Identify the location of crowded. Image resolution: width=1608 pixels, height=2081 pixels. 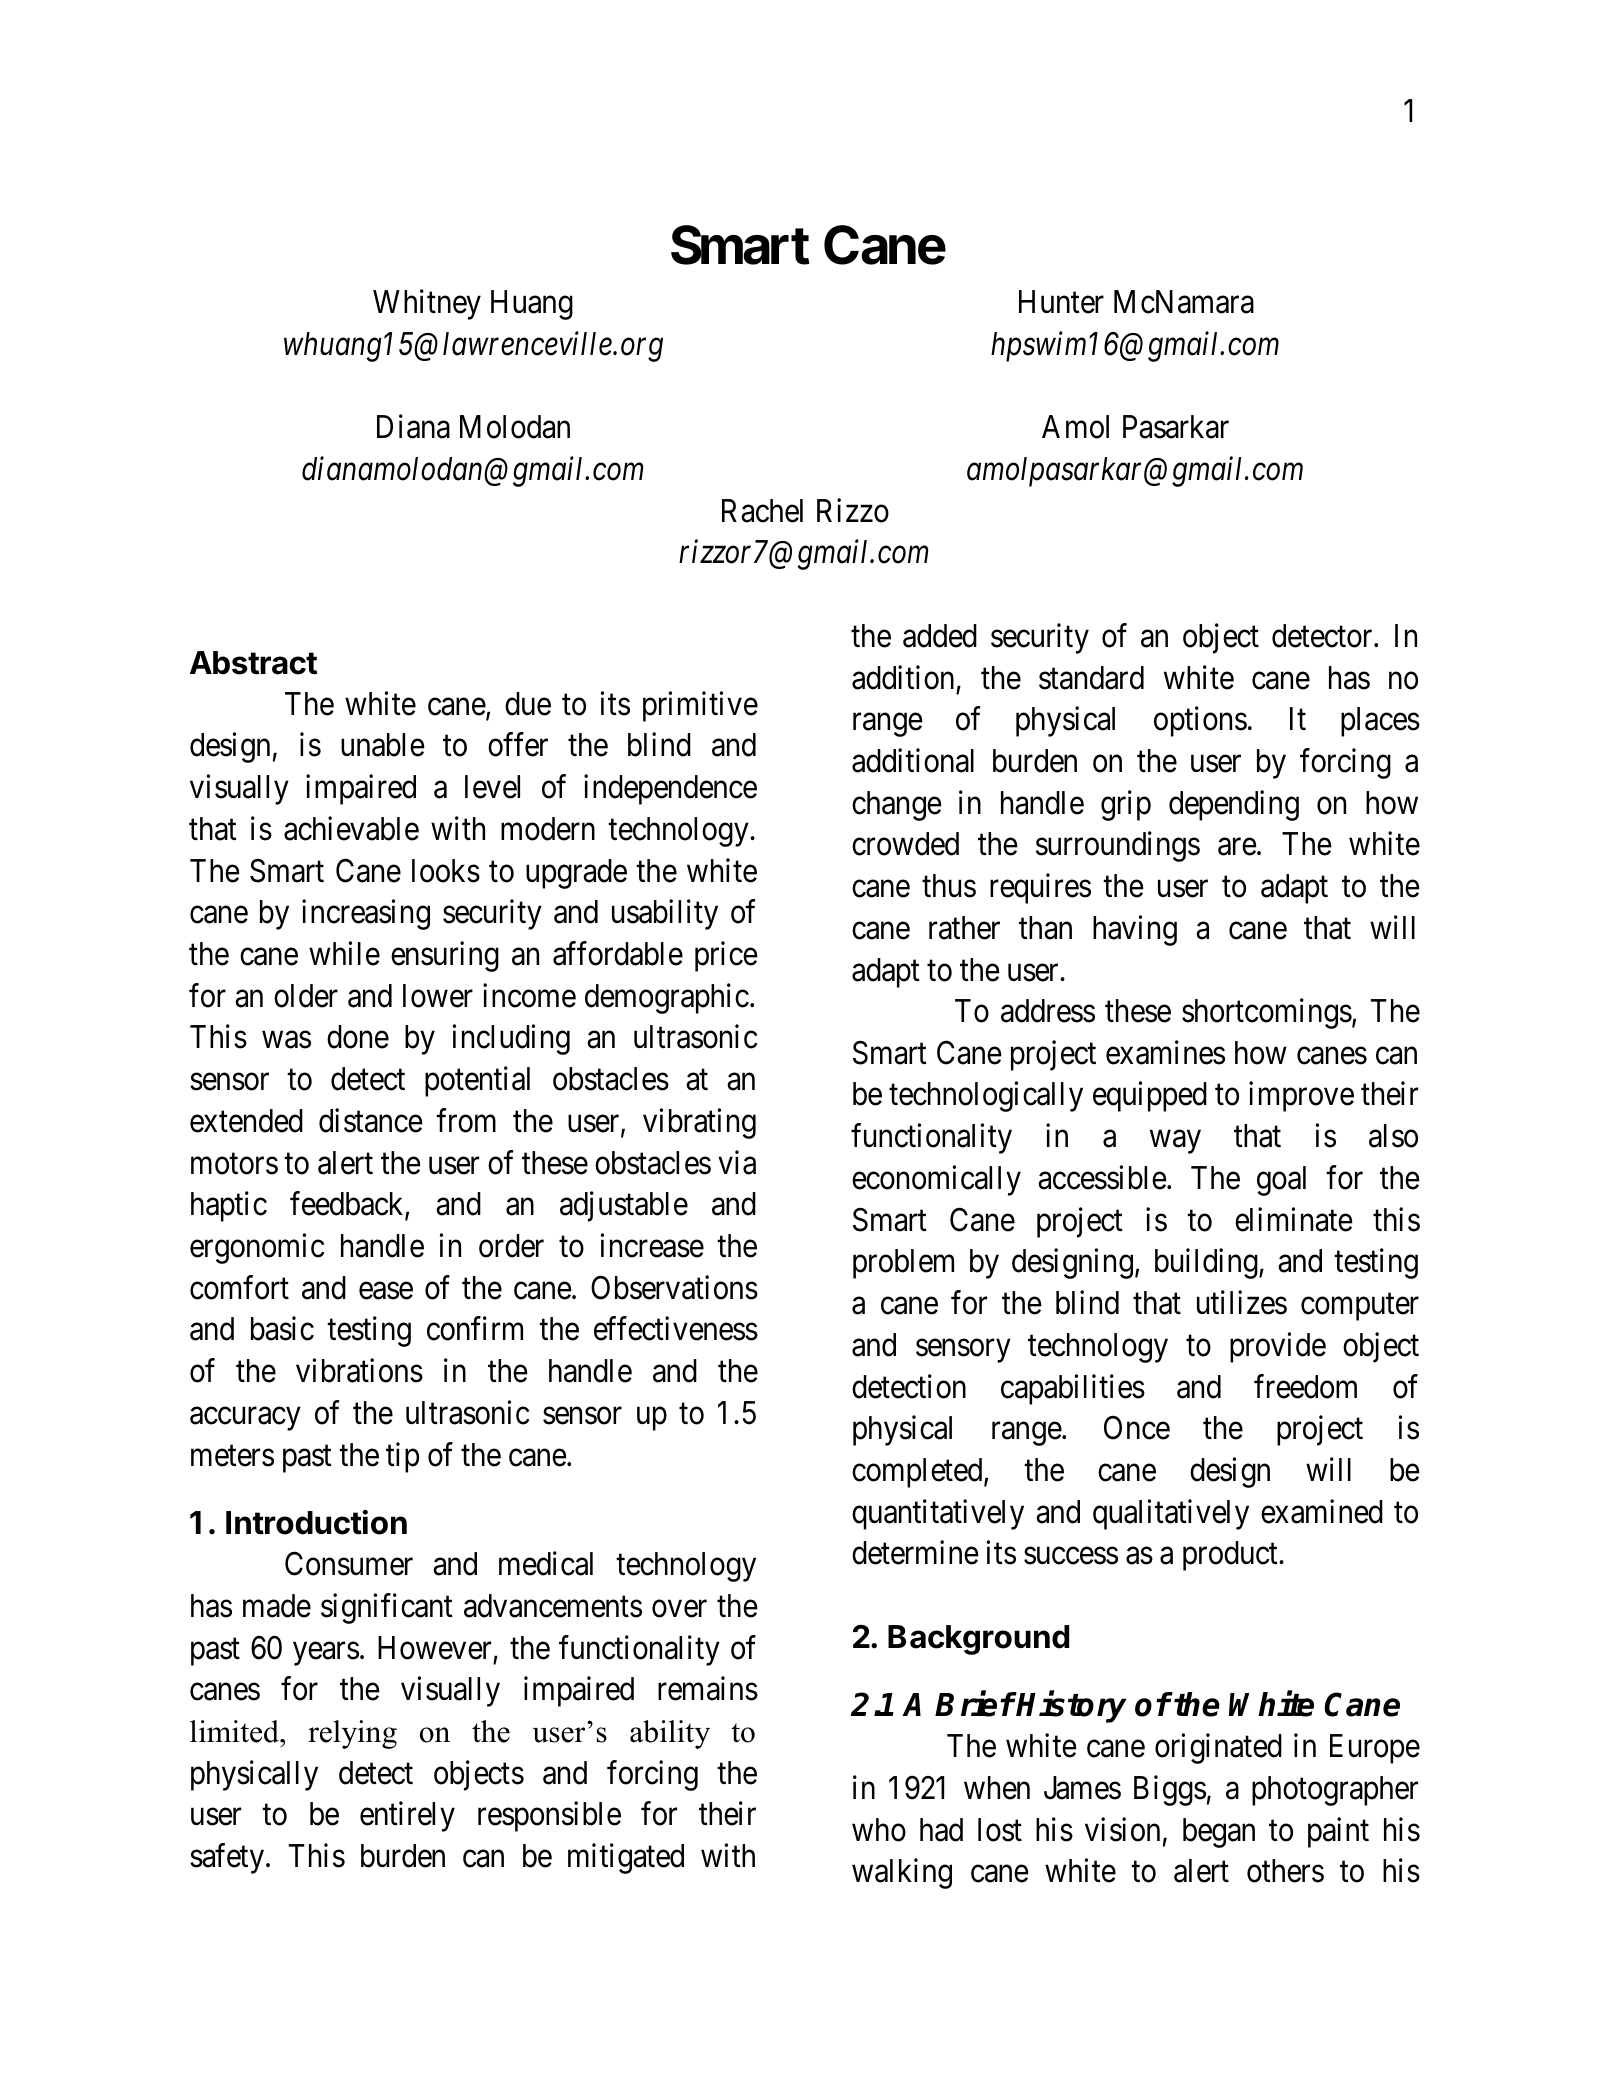
(905, 844).
